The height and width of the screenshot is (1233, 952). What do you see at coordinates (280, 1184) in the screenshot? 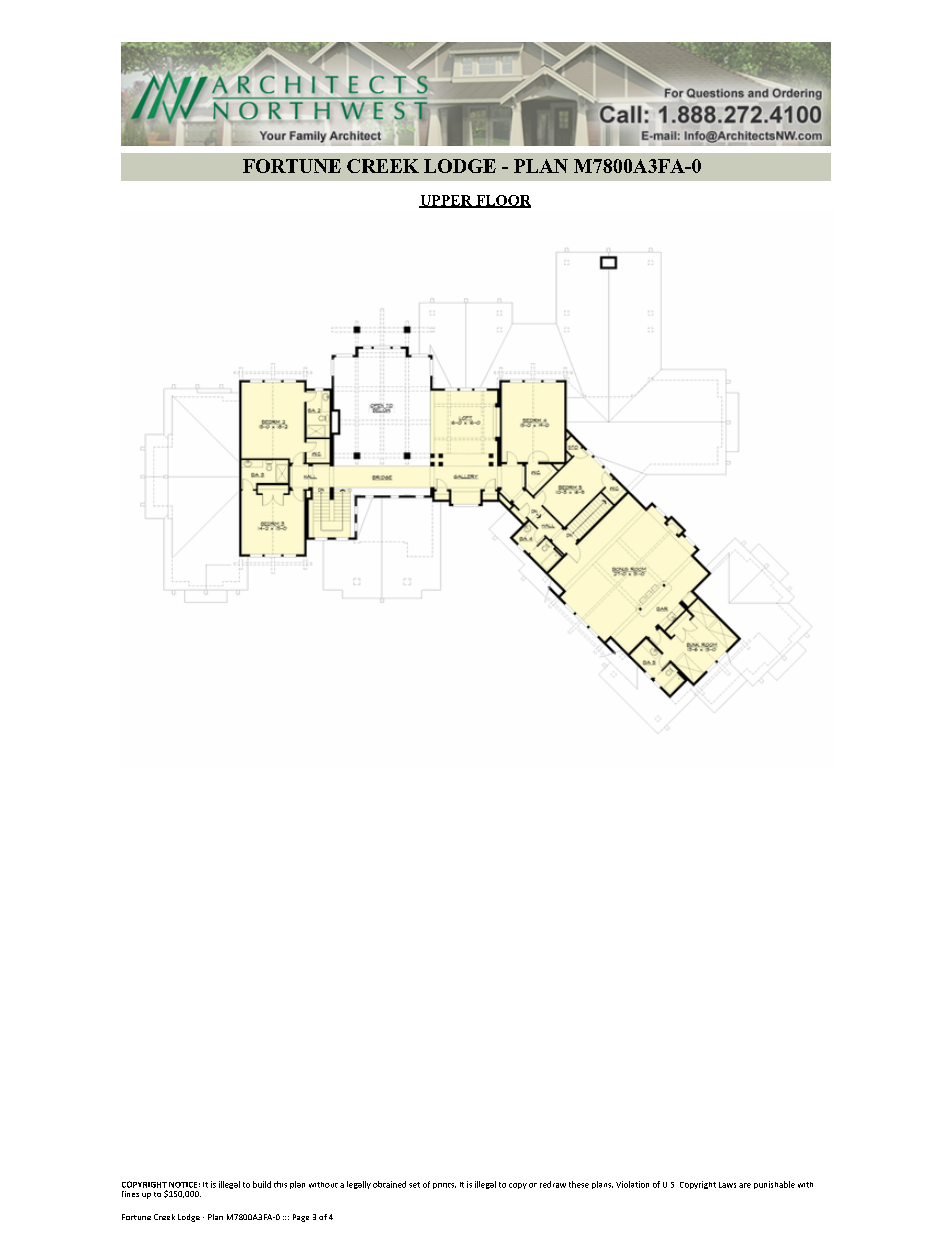
I see `this` at bounding box center [280, 1184].
